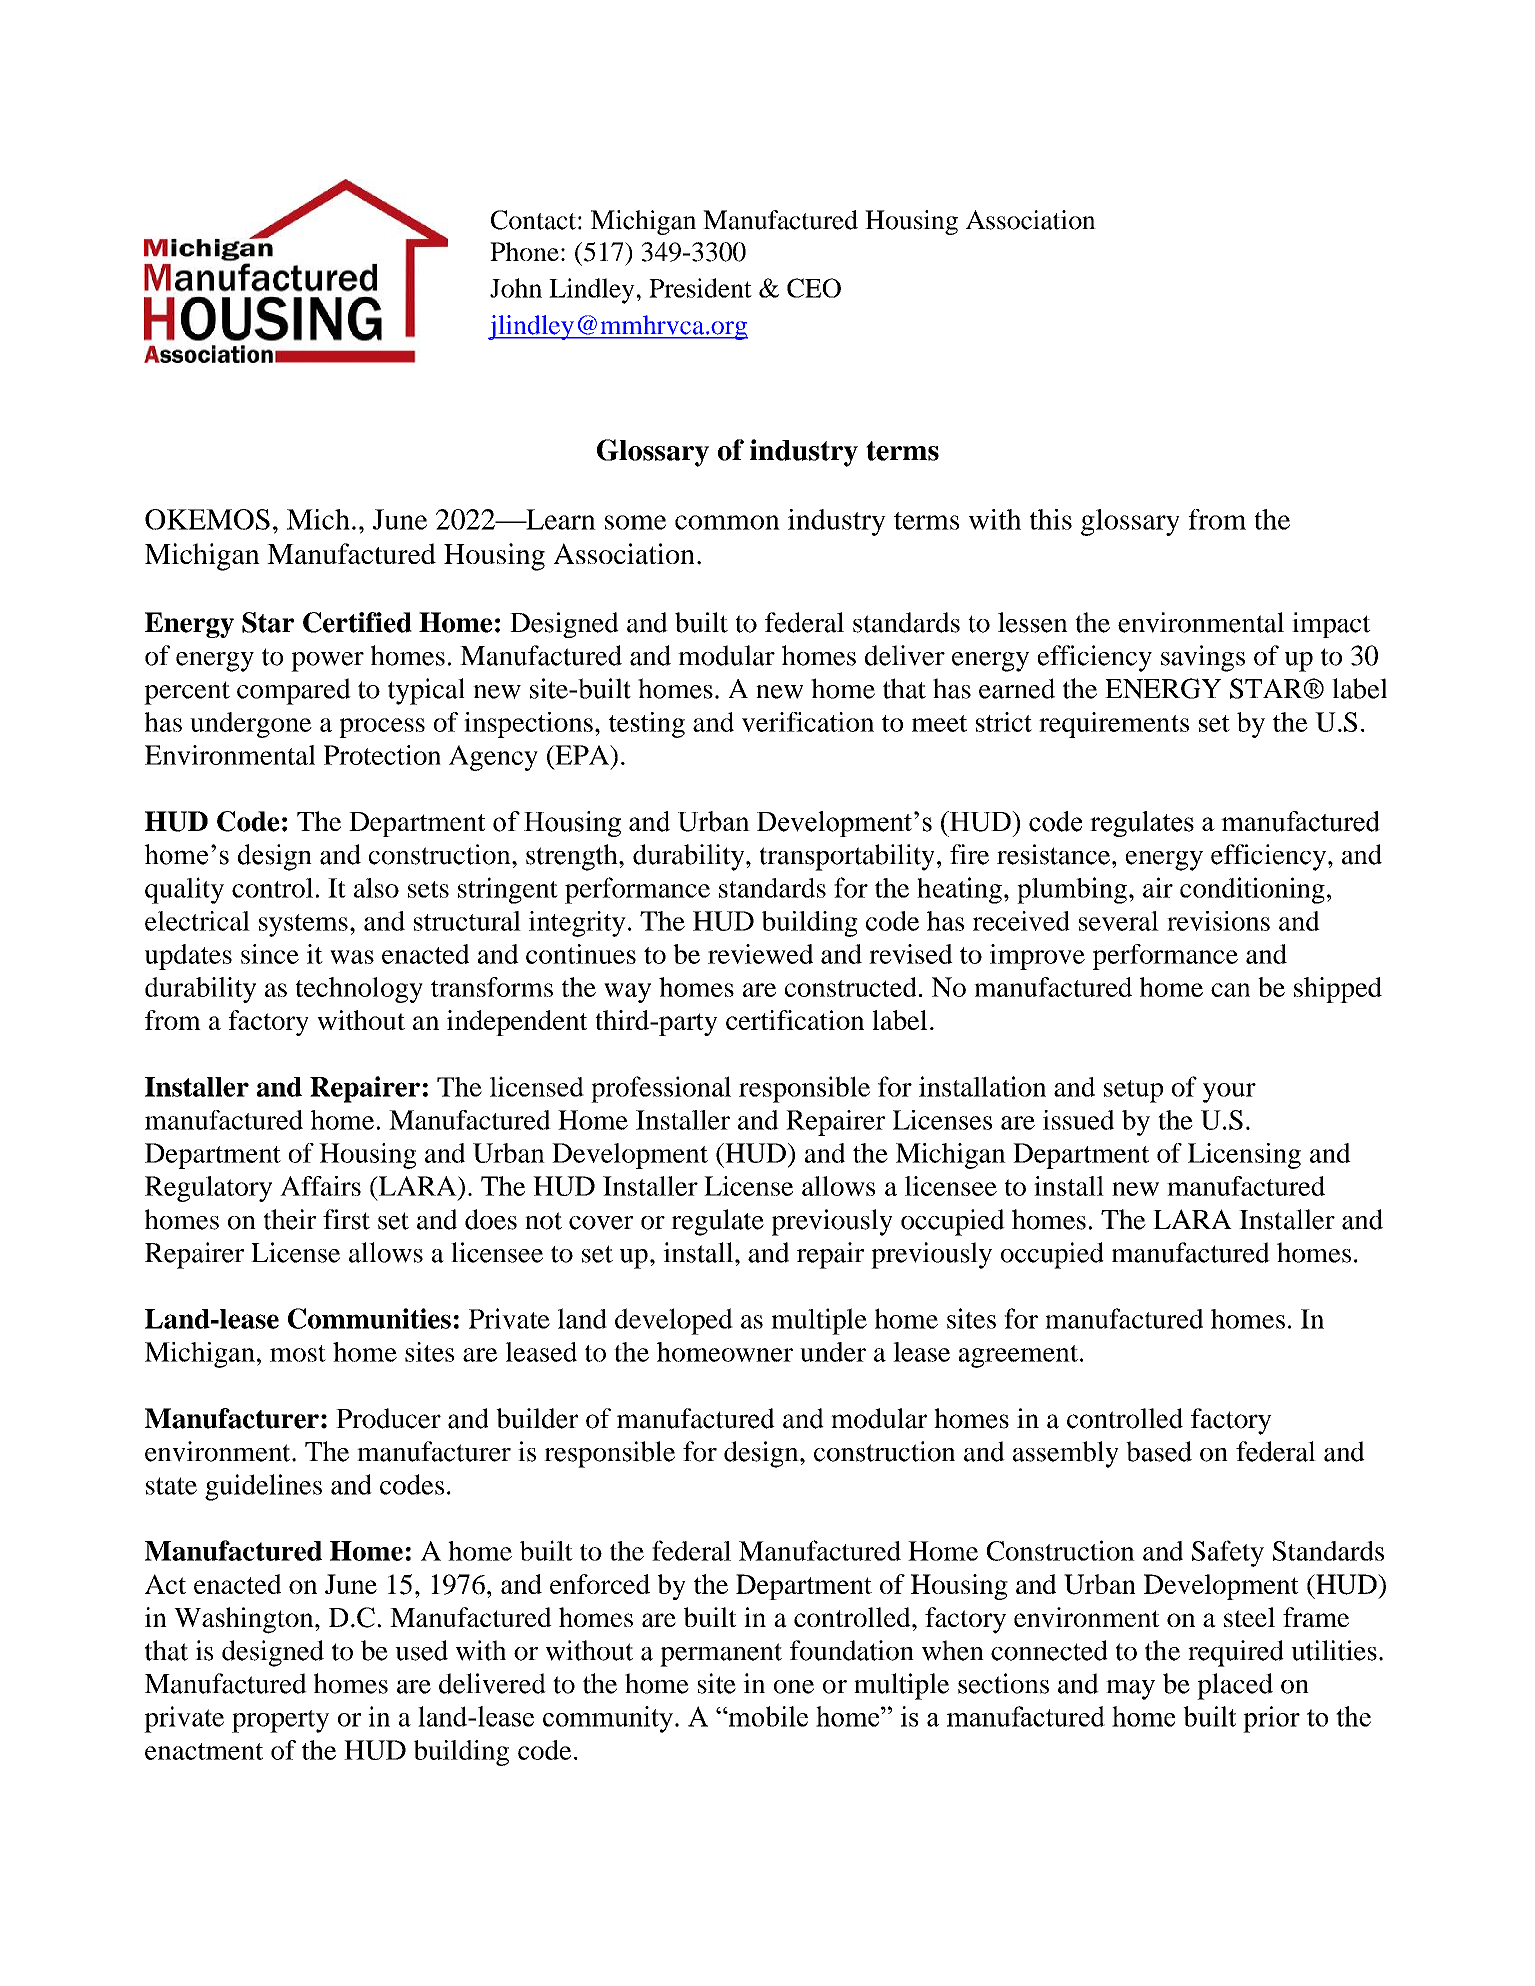  I want to click on developed, so click(674, 1321).
